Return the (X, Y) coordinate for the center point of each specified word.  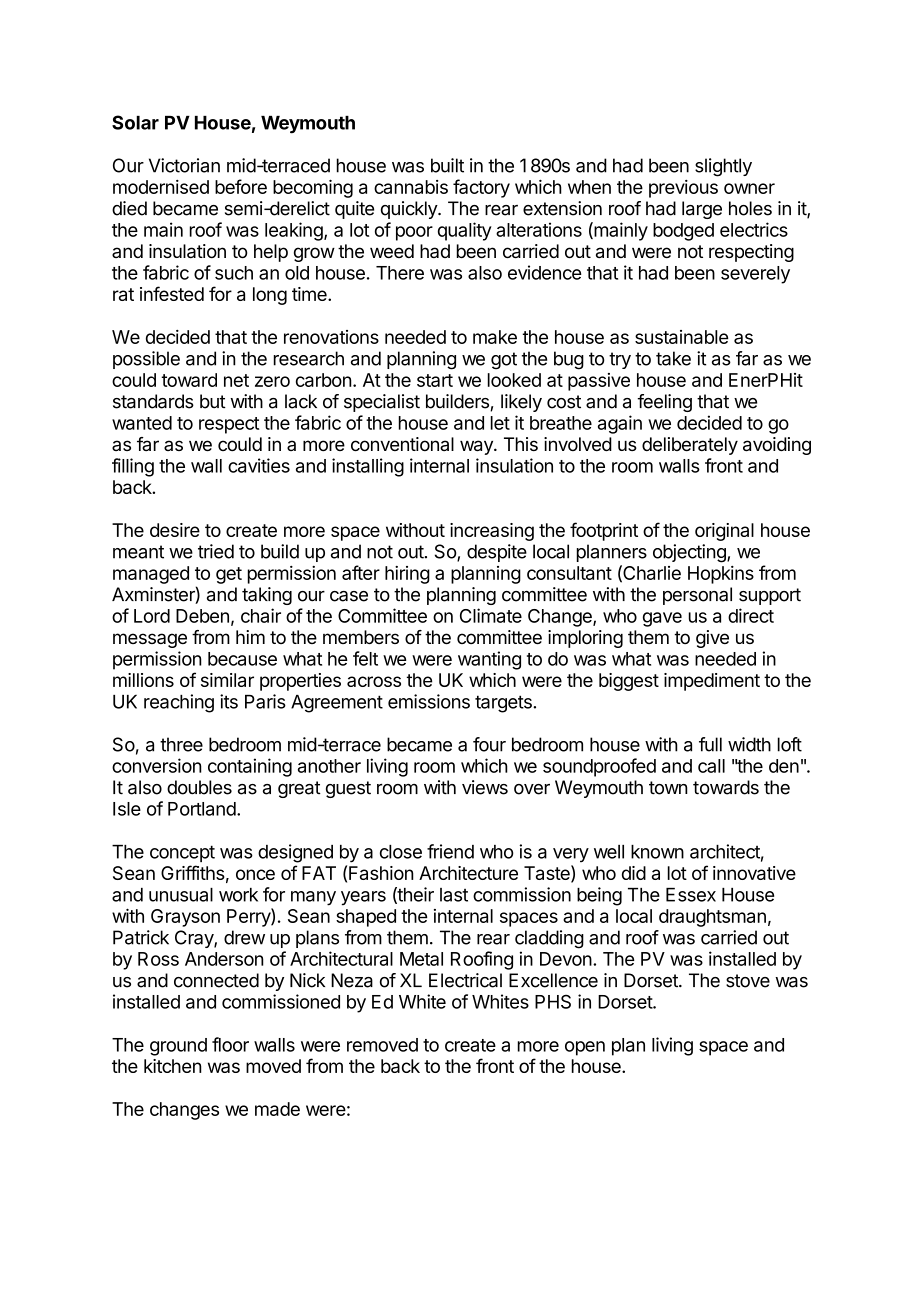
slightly (723, 167)
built (447, 165)
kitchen (173, 1066)
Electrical (465, 980)
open (585, 1048)
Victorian (184, 165)
